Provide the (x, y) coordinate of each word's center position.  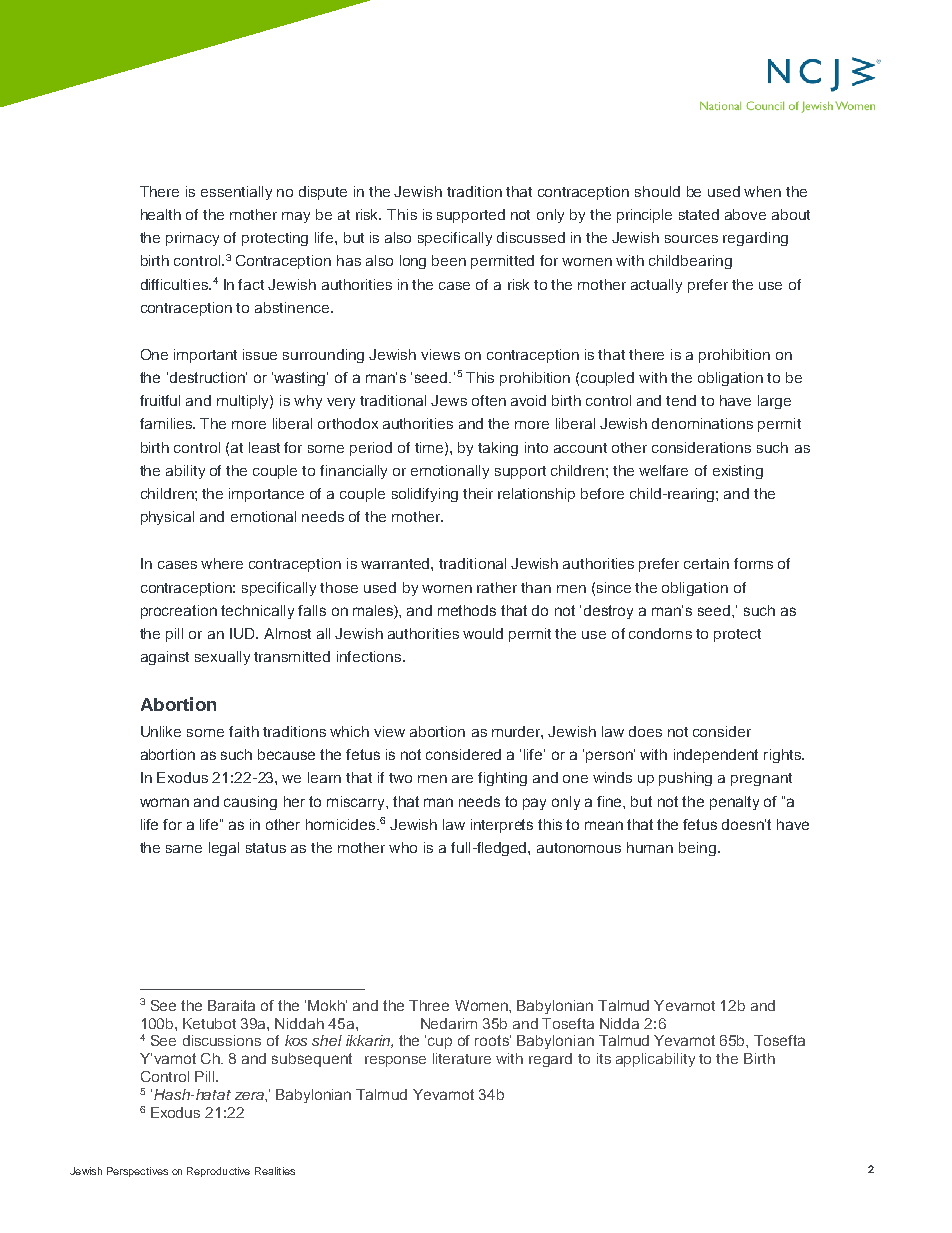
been (449, 260)
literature (462, 1058)
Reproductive (218, 1172)
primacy (192, 239)
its (604, 1058)
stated (699, 214)
